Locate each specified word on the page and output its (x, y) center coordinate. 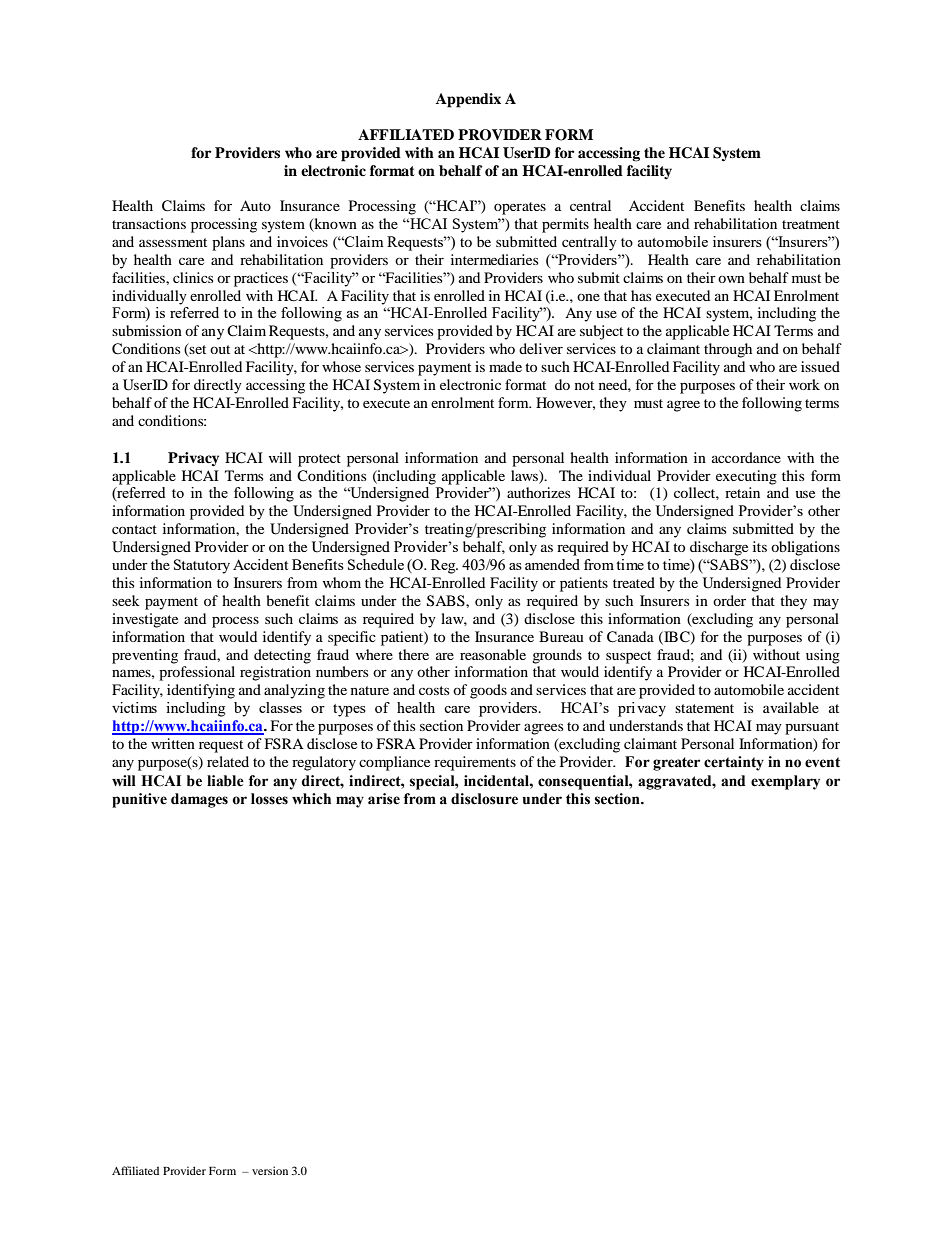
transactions (149, 223)
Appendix (468, 100)
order (729, 600)
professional (197, 673)
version (270, 1170)
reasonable (493, 654)
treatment (811, 224)
